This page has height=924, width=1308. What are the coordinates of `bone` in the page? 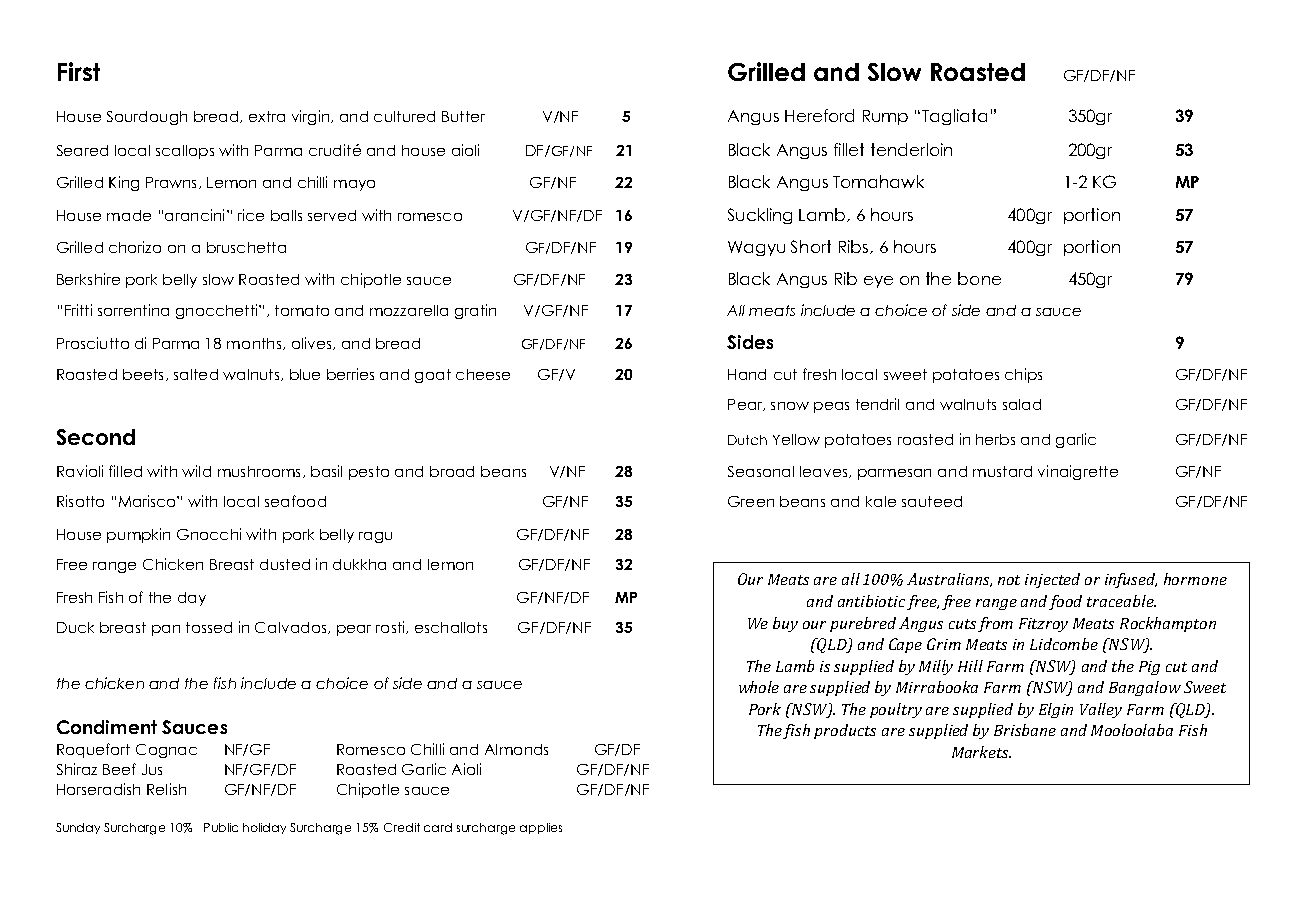 It's located at (979, 278).
